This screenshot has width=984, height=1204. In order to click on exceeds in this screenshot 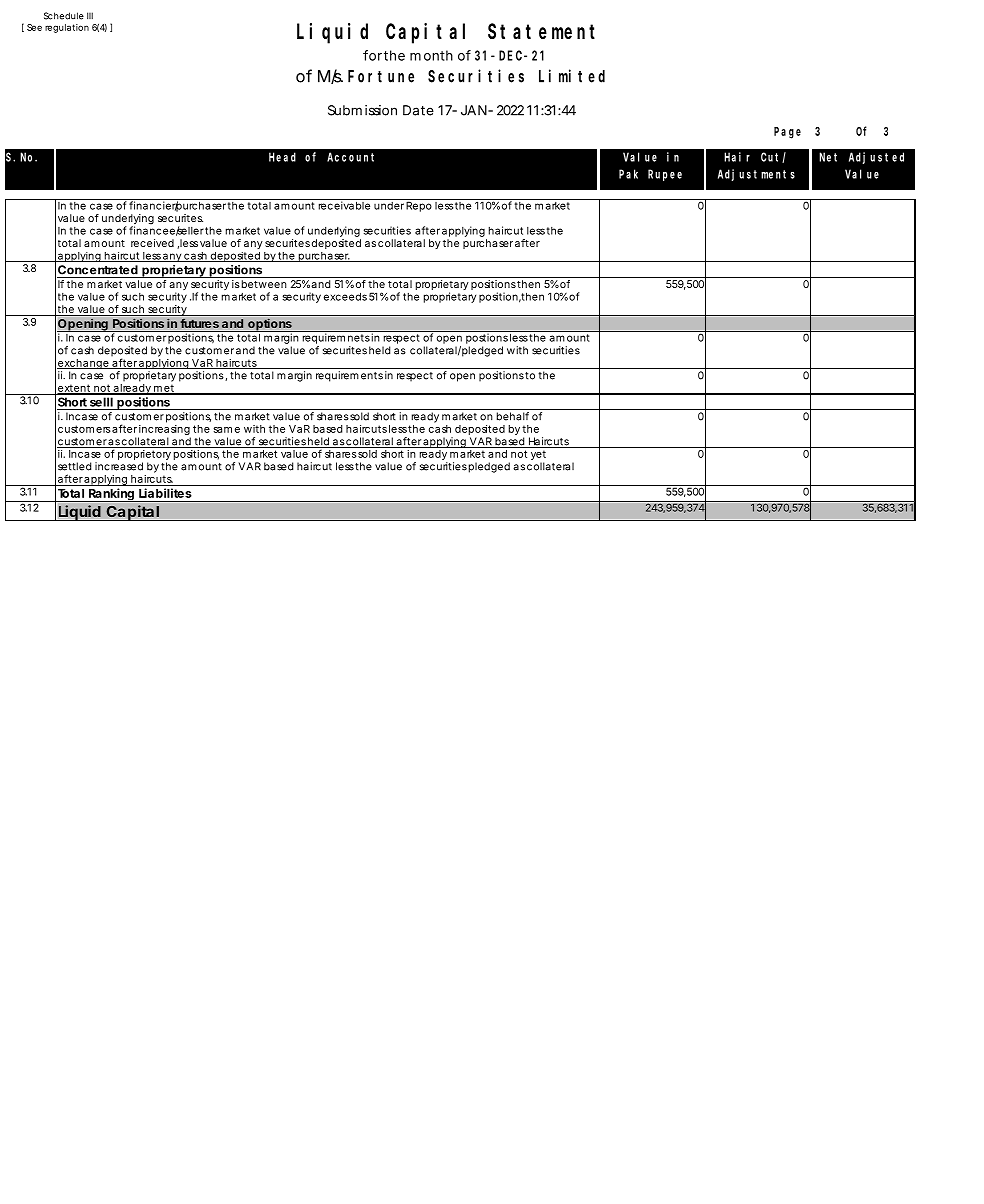, I will do `click(345, 296)`.
